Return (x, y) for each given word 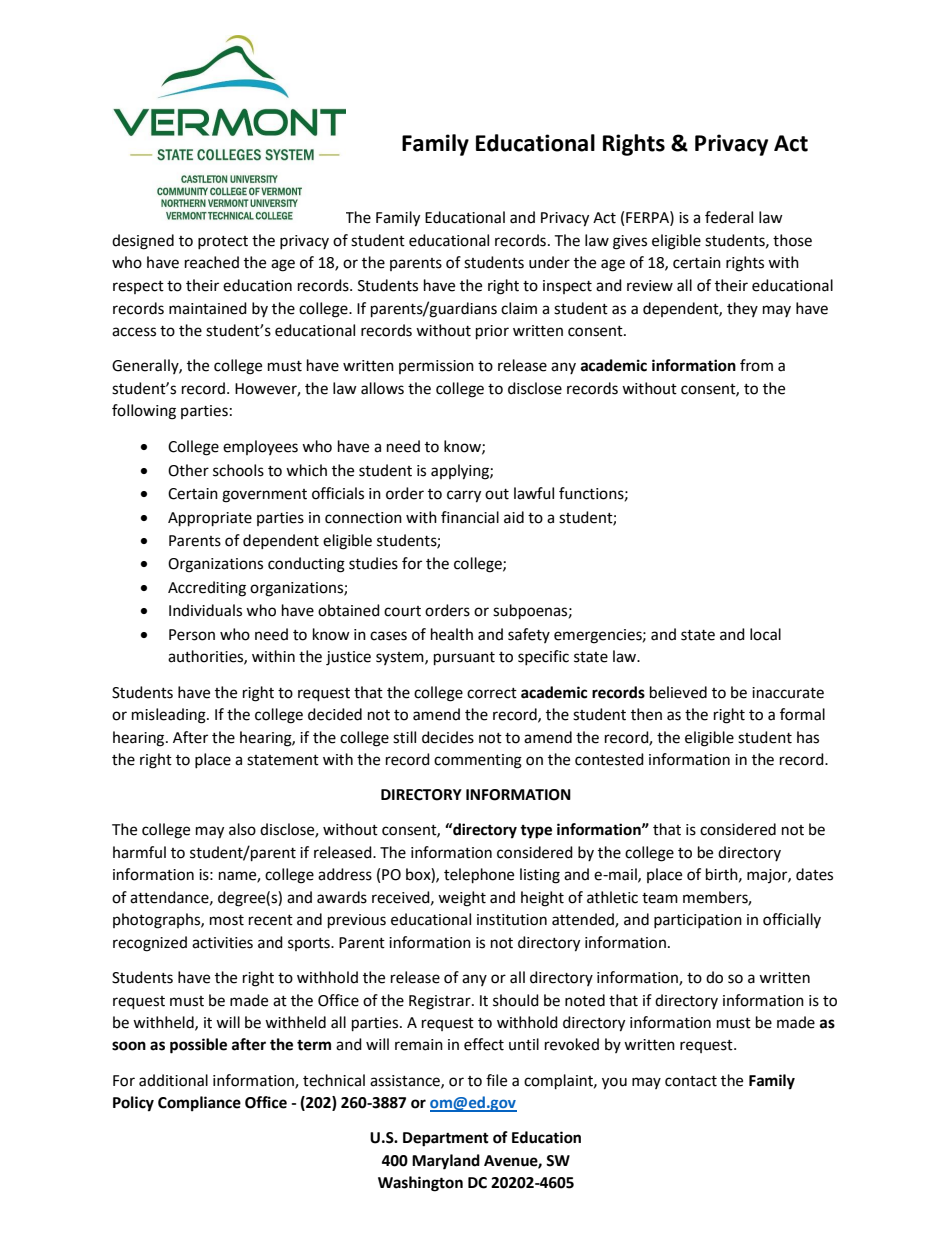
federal (729, 217)
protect (223, 242)
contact (691, 1081)
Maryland (446, 1162)
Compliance (199, 1104)
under (549, 262)
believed (678, 692)
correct (492, 693)
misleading (170, 716)
